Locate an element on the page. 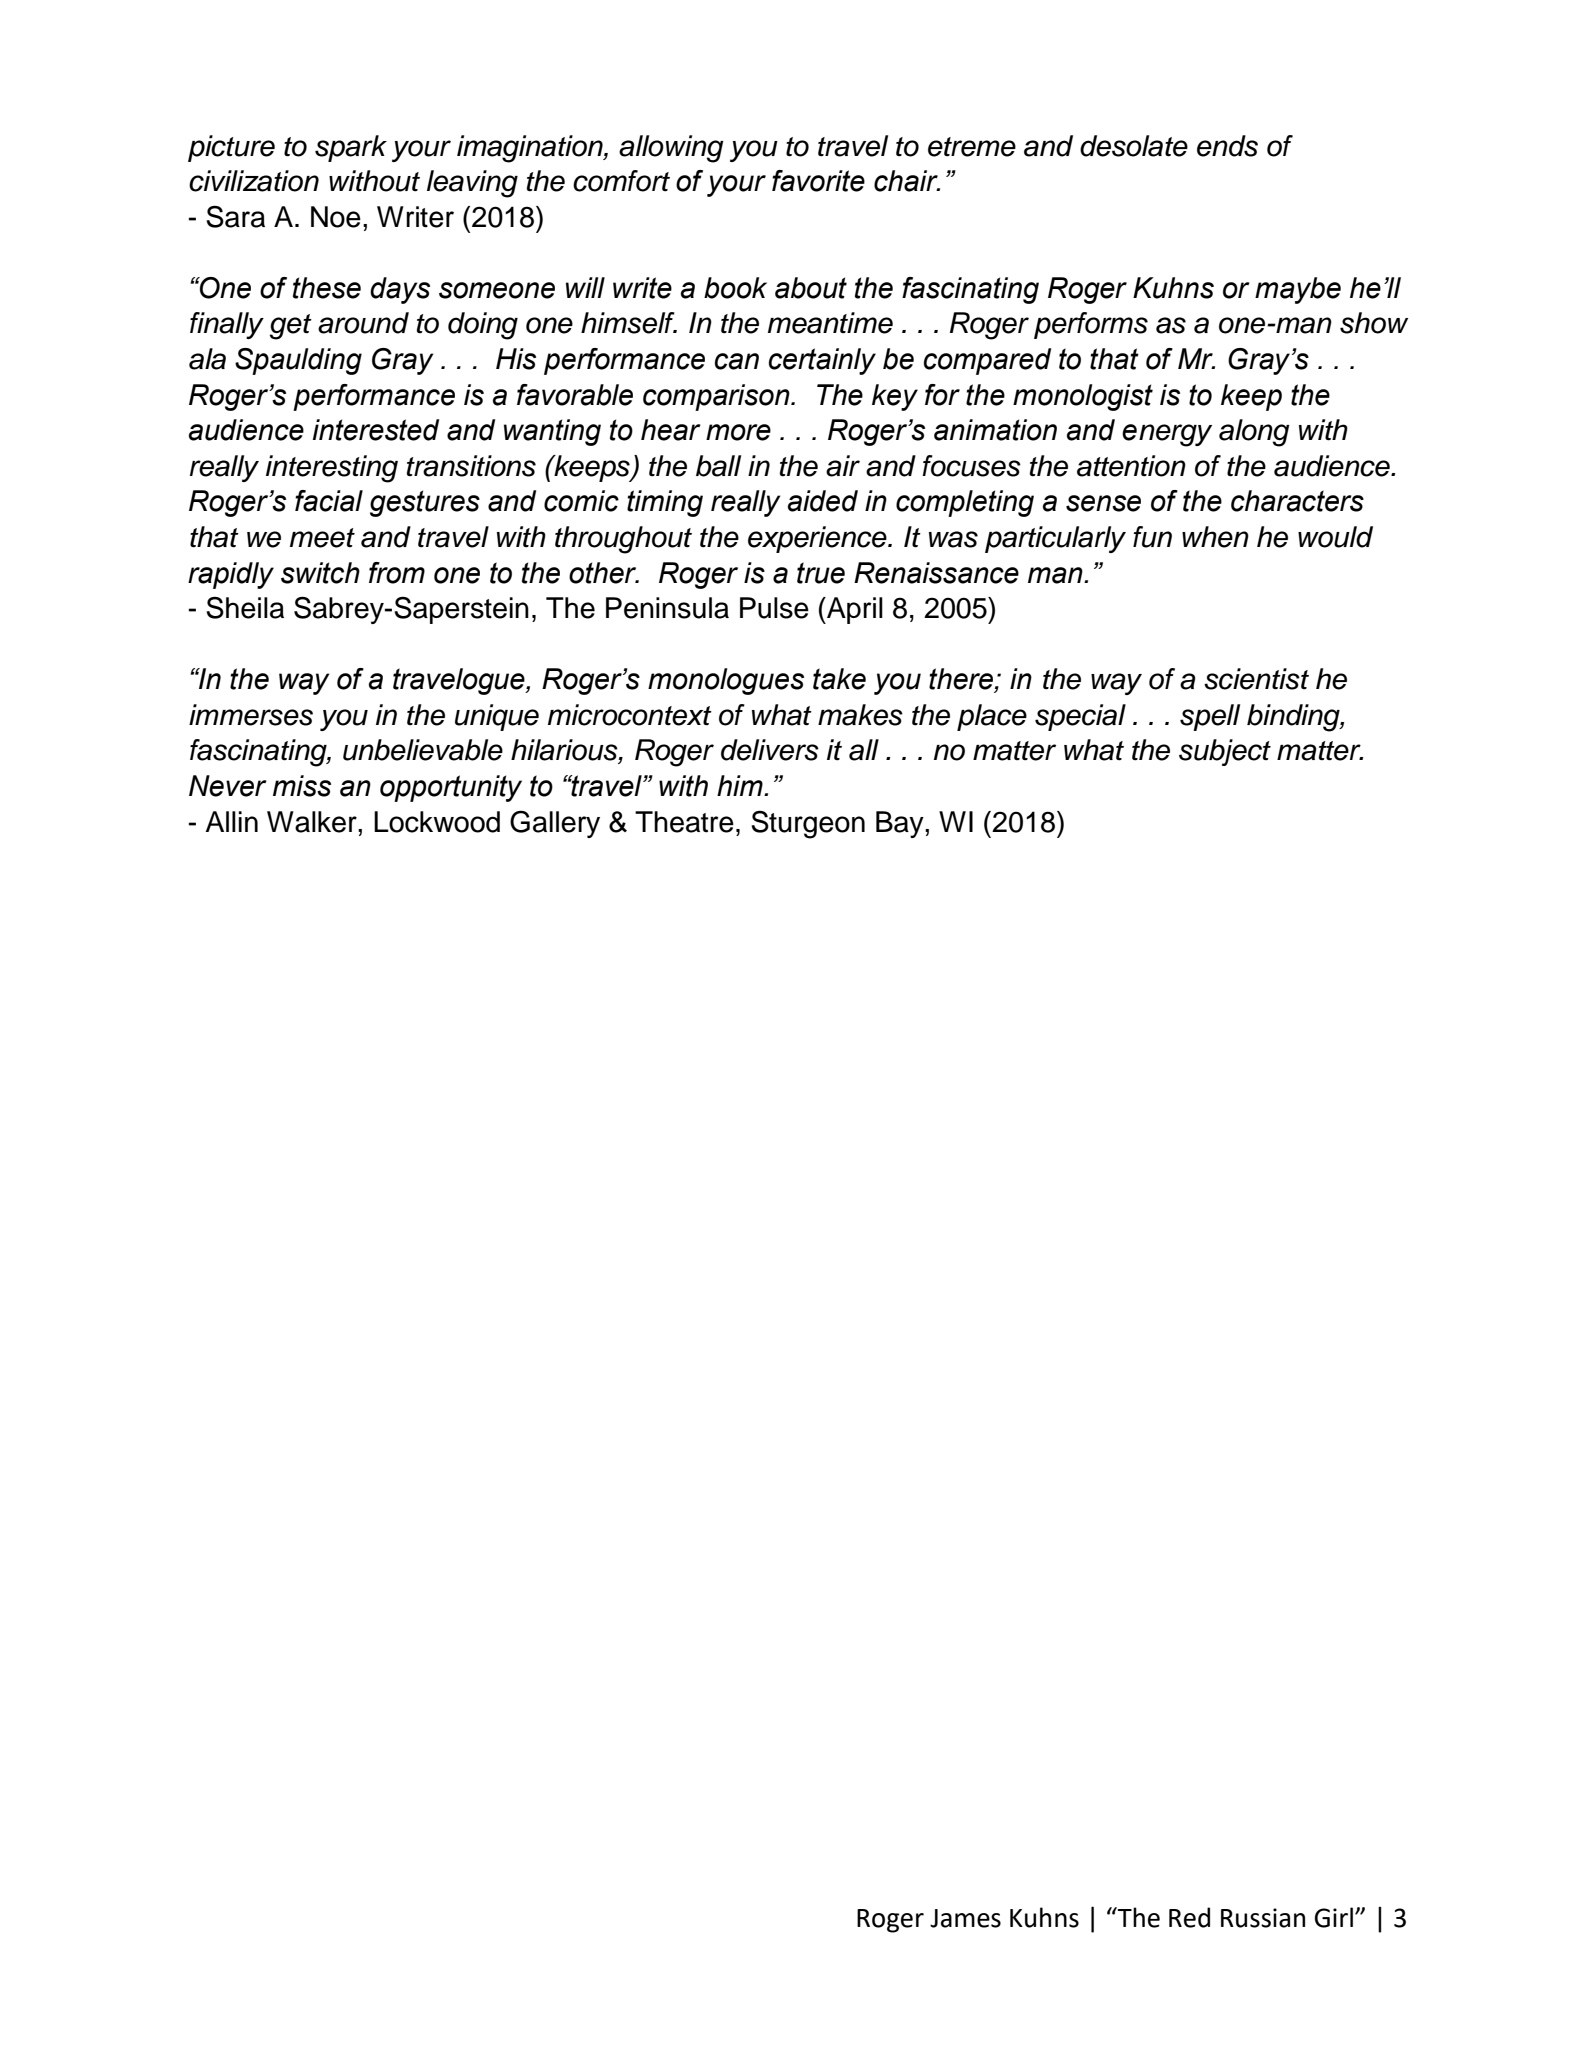 This image has width=1595, height=2064. favorite is located at coordinates (818, 181).
